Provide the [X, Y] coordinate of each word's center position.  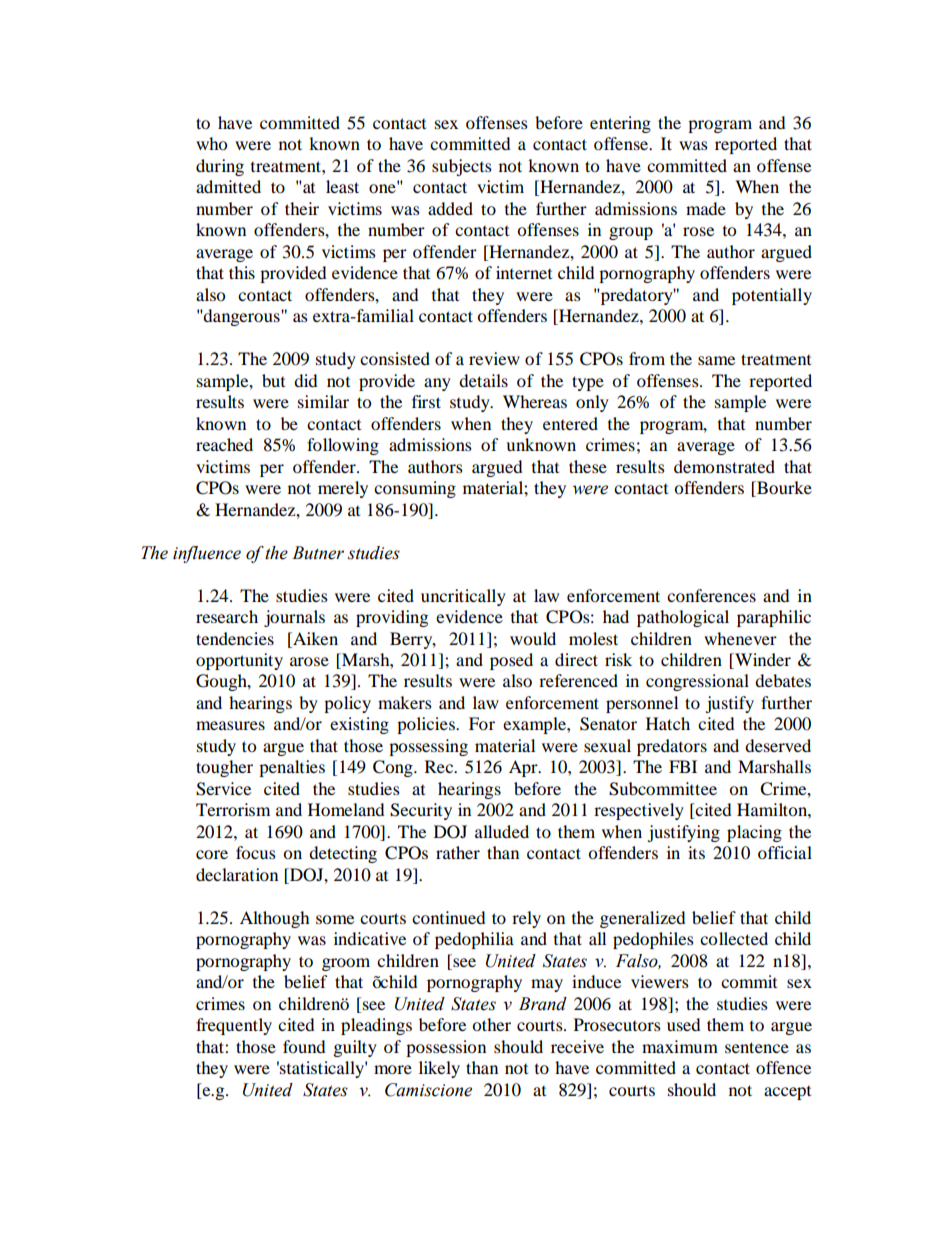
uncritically [463, 597]
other [491, 1024]
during [220, 167]
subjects [462, 167]
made [706, 208]
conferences [711, 595]
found [304, 1046]
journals [294, 618]
